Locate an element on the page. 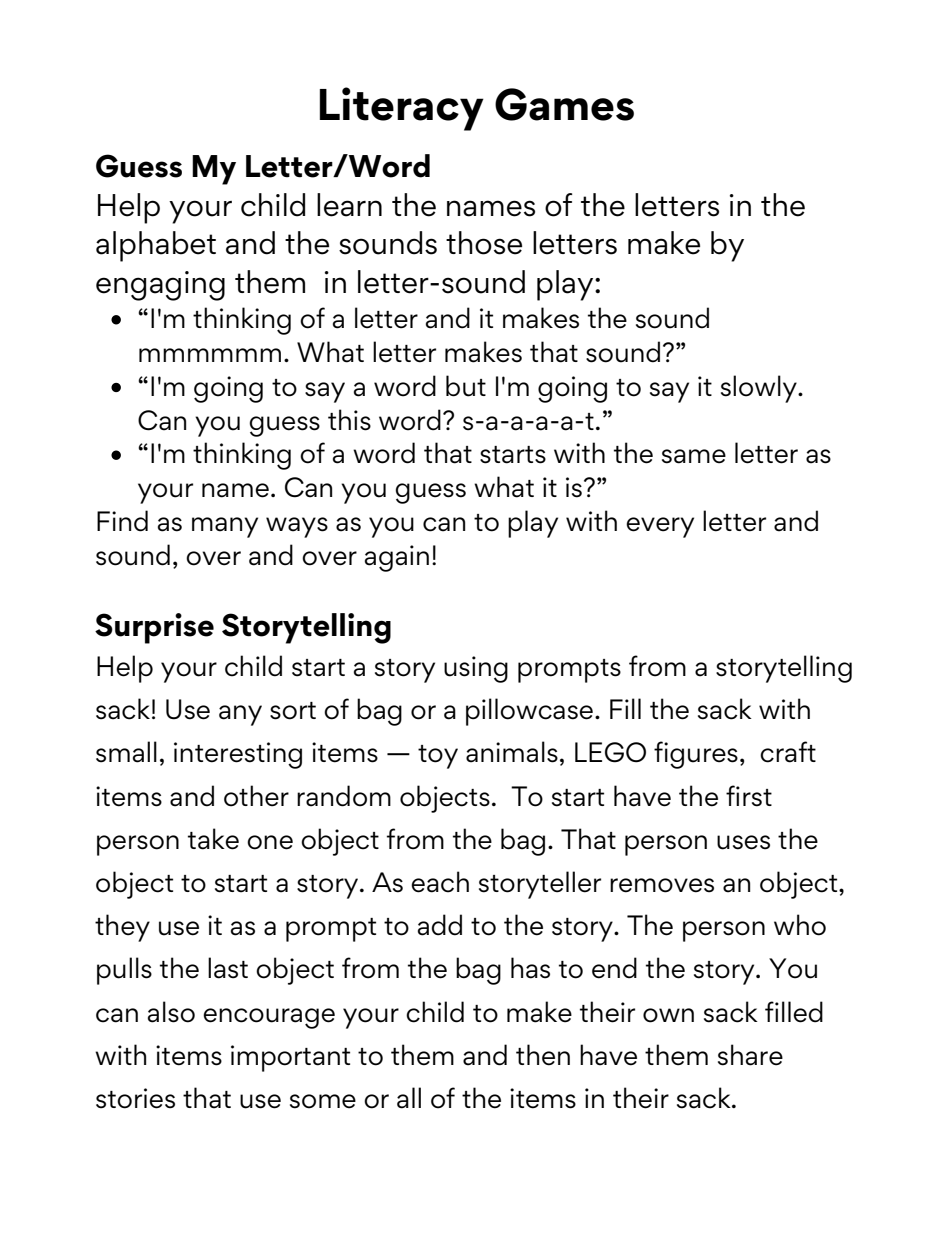  toy is located at coordinates (438, 757).
